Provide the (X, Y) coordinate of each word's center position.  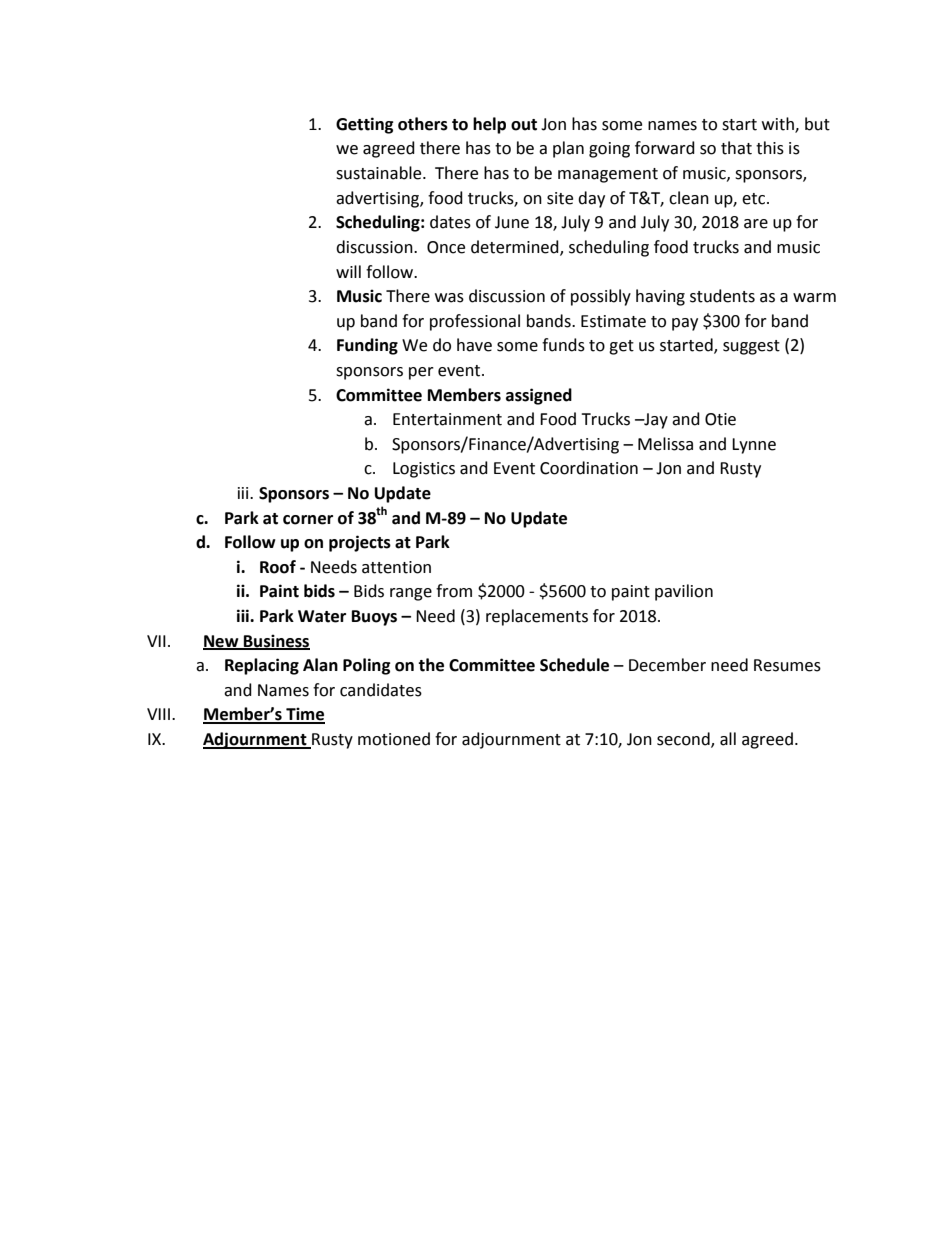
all (728, 739)
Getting (365, 125)
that (736, 148)
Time (304, 715)
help (489, 125)
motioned (394, 739)
